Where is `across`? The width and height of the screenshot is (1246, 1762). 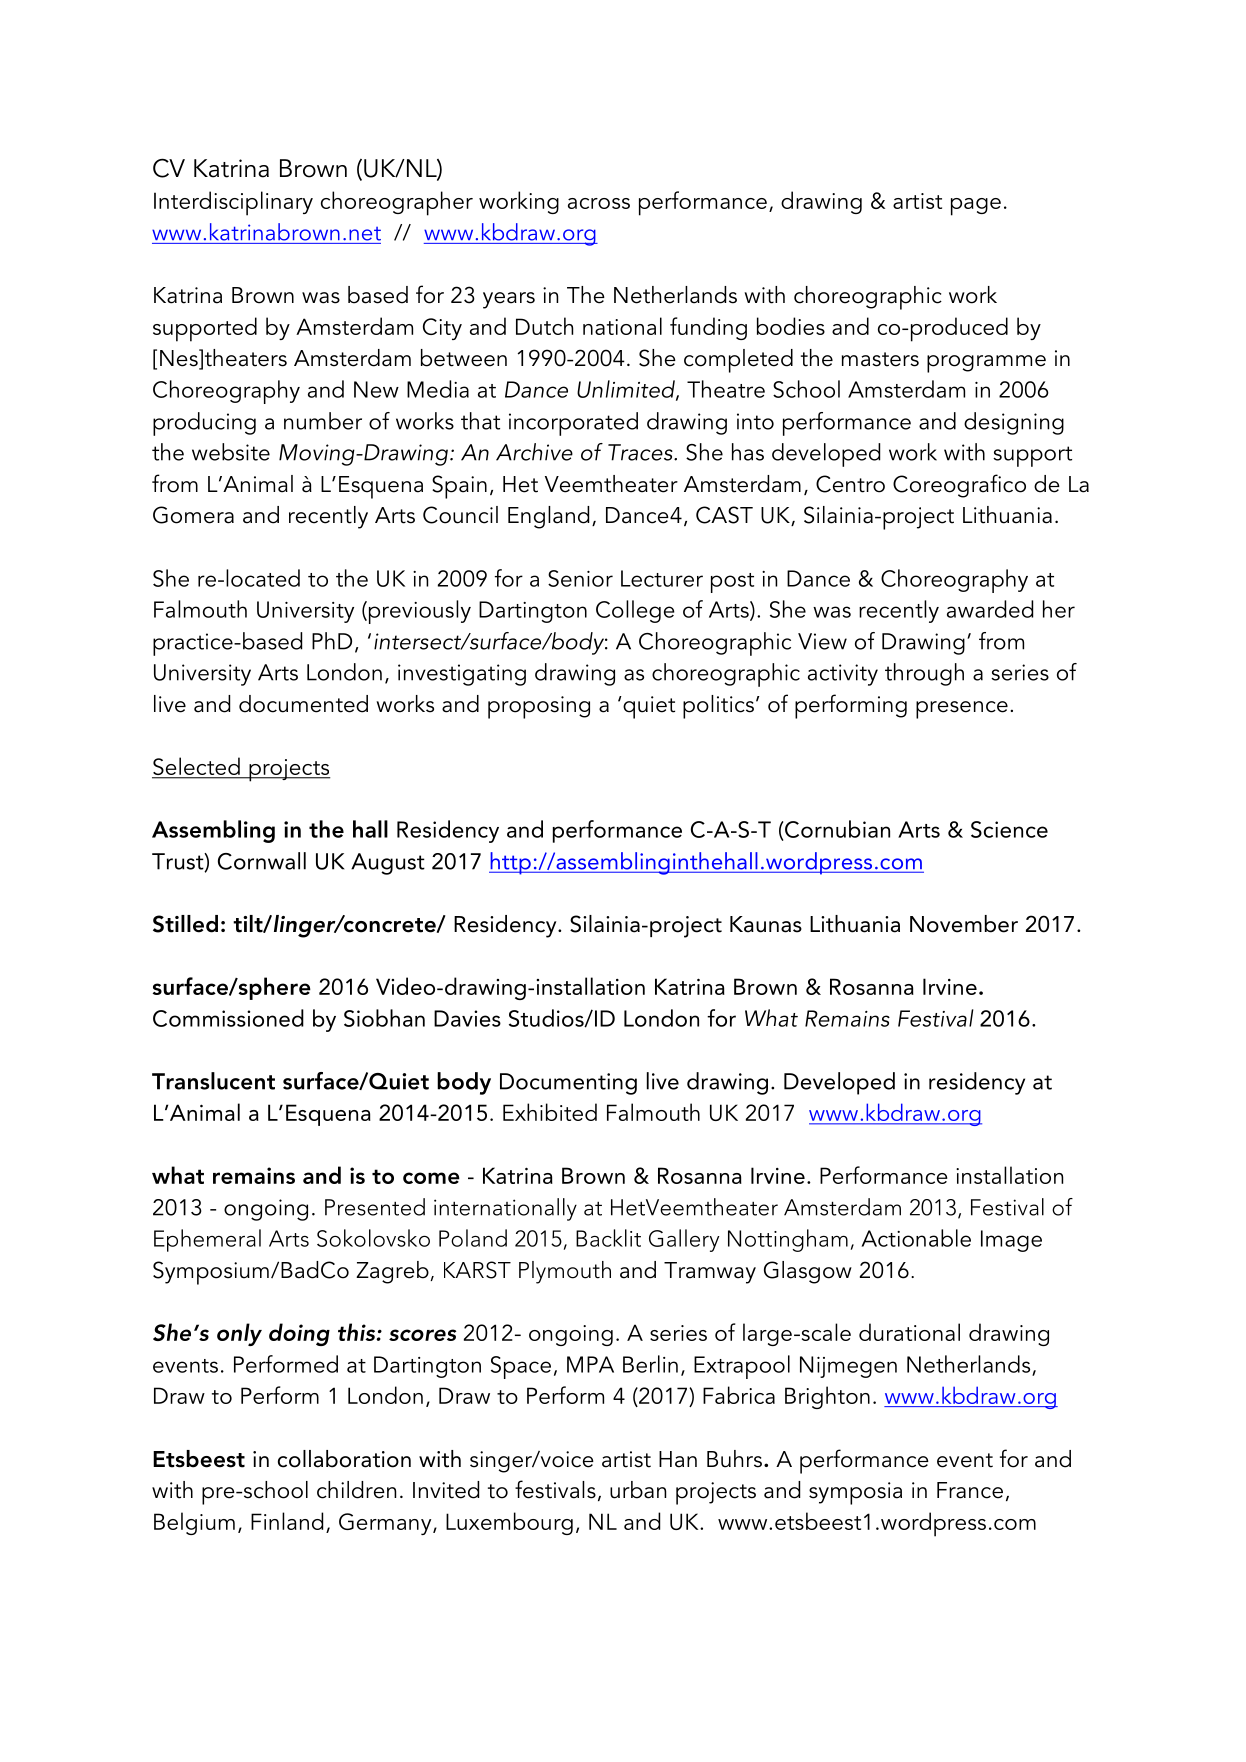
across is located at coordinates (599, 203).
